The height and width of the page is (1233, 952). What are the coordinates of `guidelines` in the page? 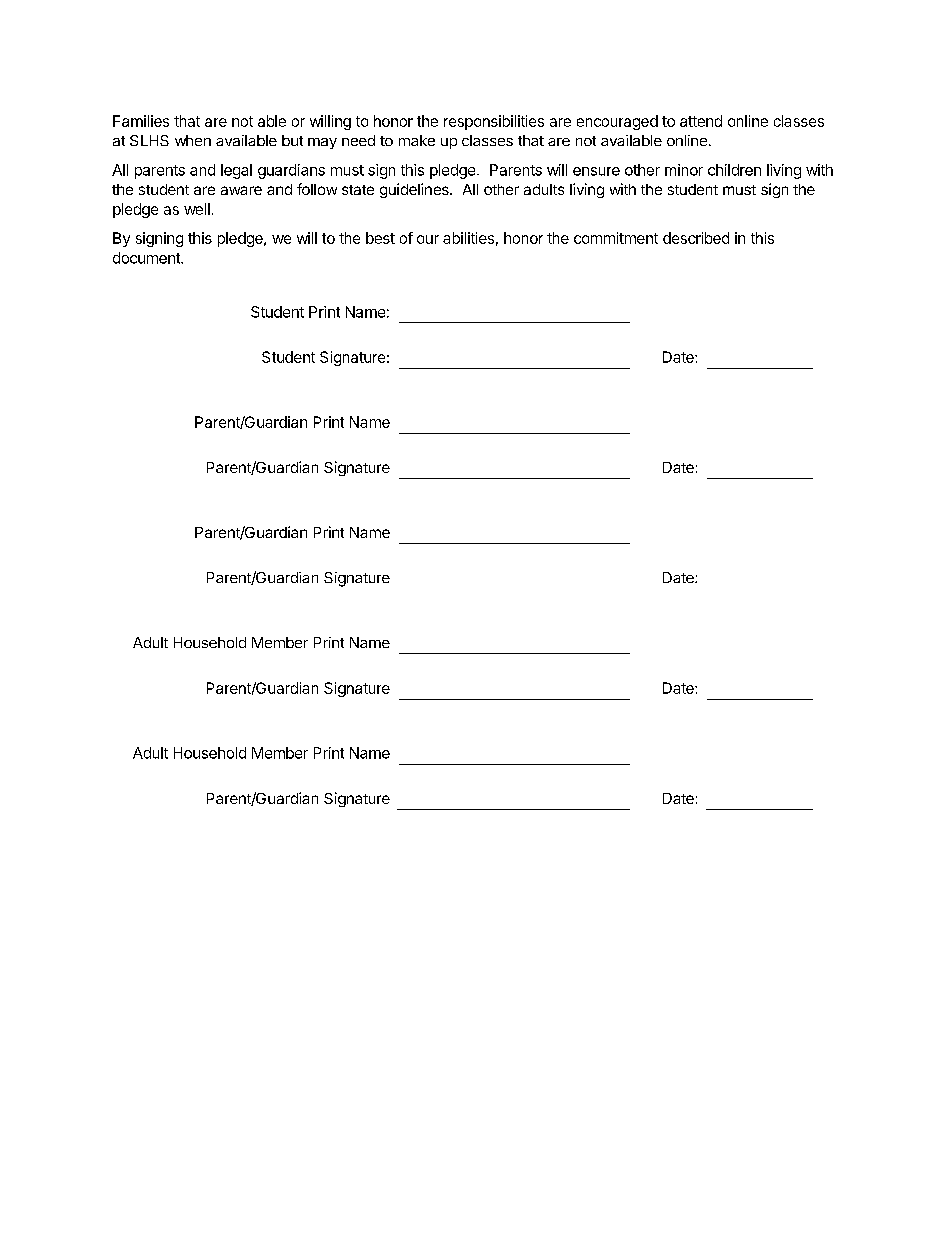 It's located at (415, 190).
